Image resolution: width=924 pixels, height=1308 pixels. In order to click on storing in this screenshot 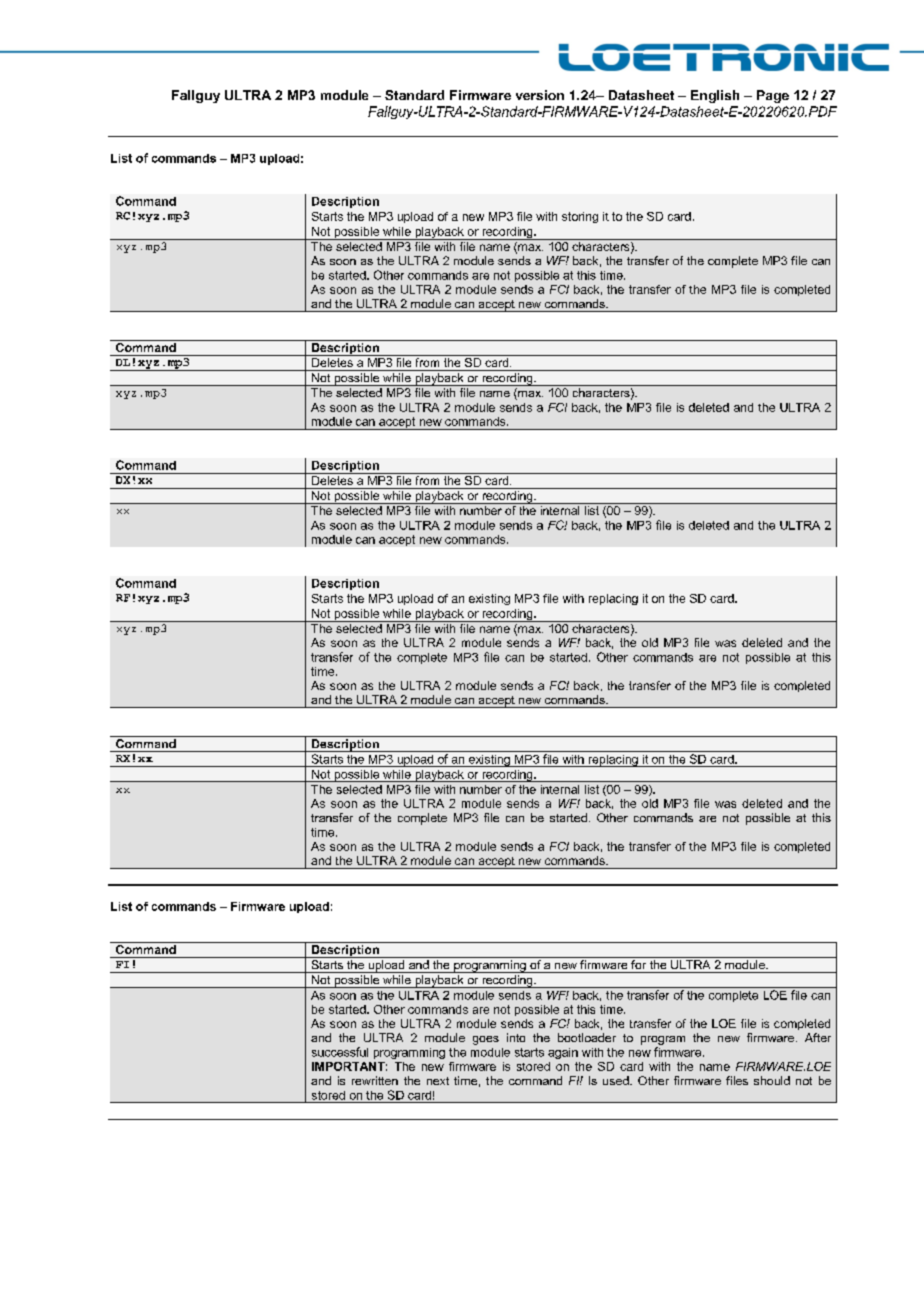, I will do `click(580, 217)`.
